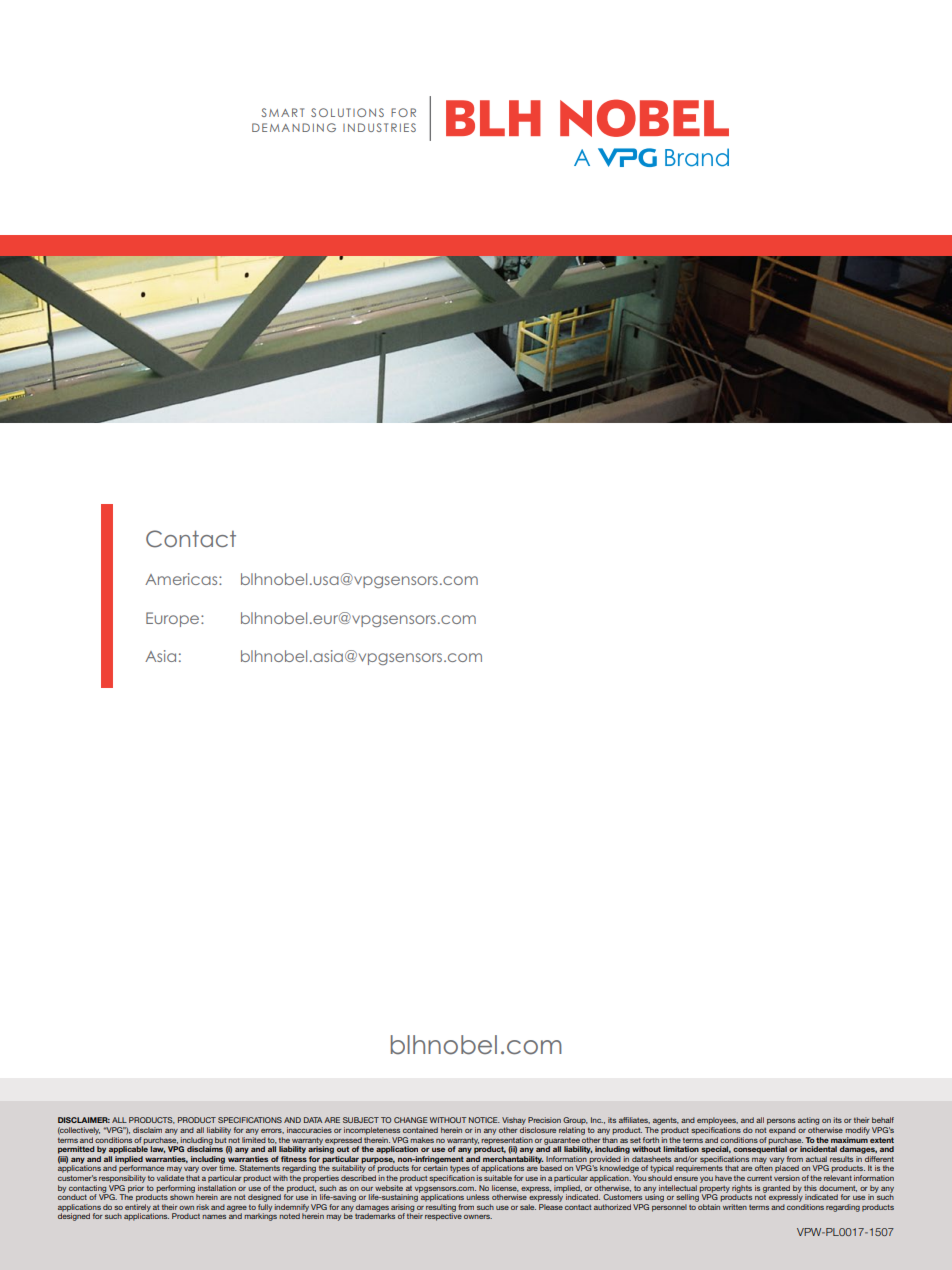  Describe the element at coordinates (379, 127) in the document. I see `INDUSTRIES` at that location.
